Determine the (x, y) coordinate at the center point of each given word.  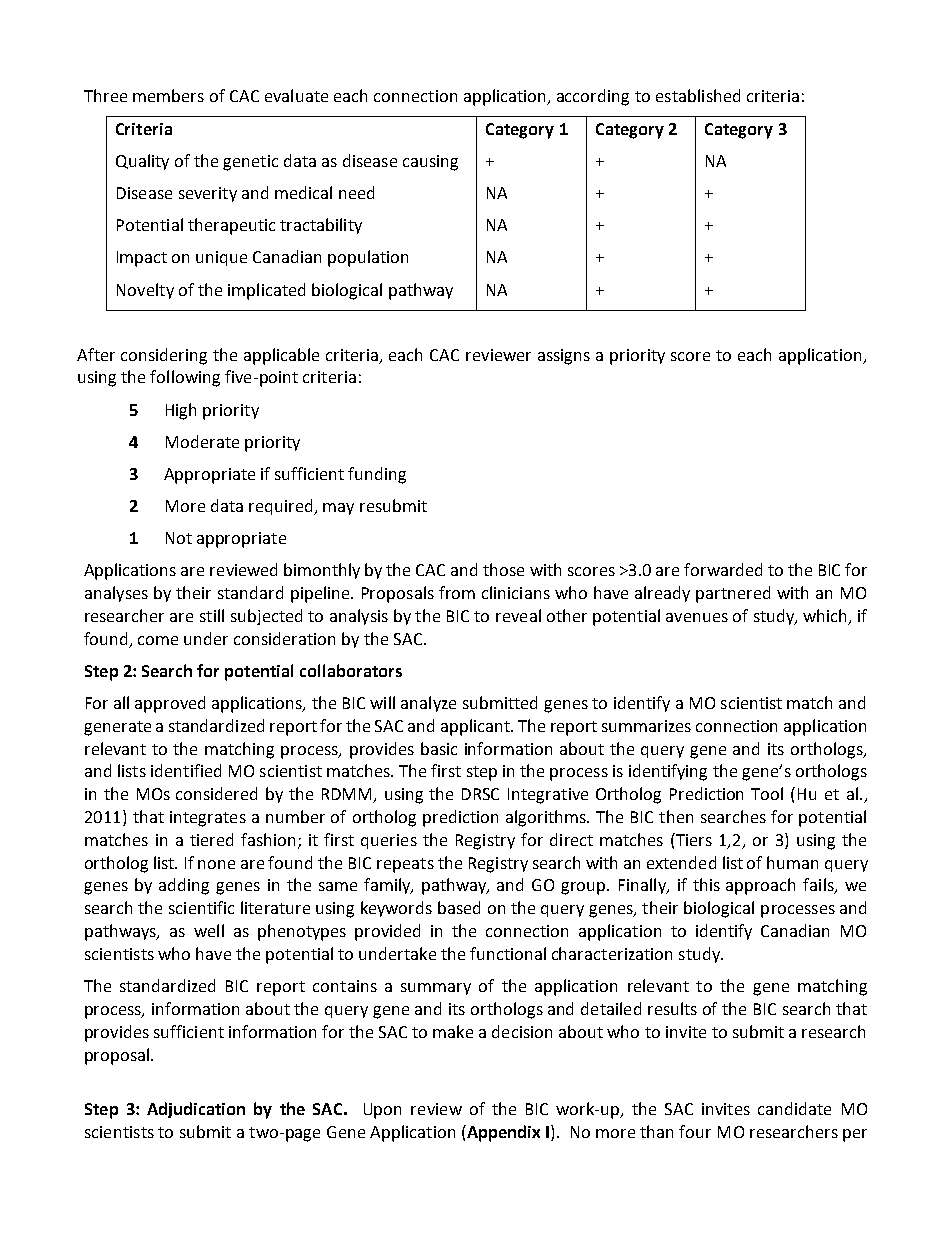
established (698, 95)
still (212, 615)
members (168, 95)
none (216, 864)
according (593, 97)
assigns (564, 357)
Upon (382, 1111)
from (457, 592)
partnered (733, 594)
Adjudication (196, 1110)
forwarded (723, 569)
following (185, 378)
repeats (405, 865)
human (792, 862)
